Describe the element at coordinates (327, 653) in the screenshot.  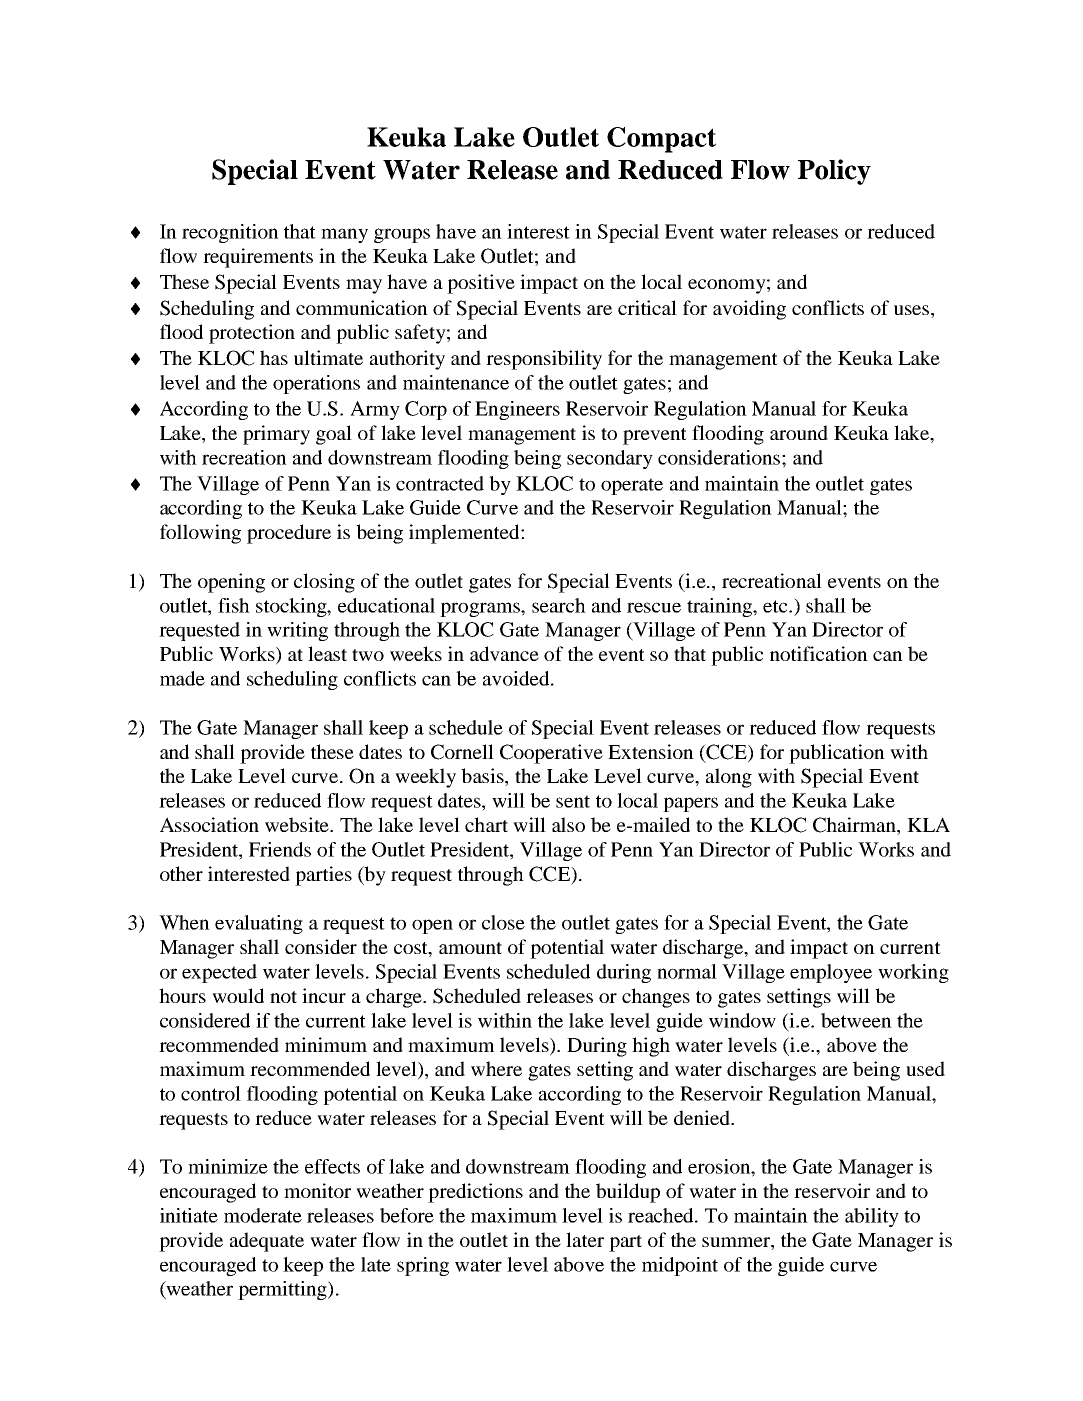
I see `least` at that location.
